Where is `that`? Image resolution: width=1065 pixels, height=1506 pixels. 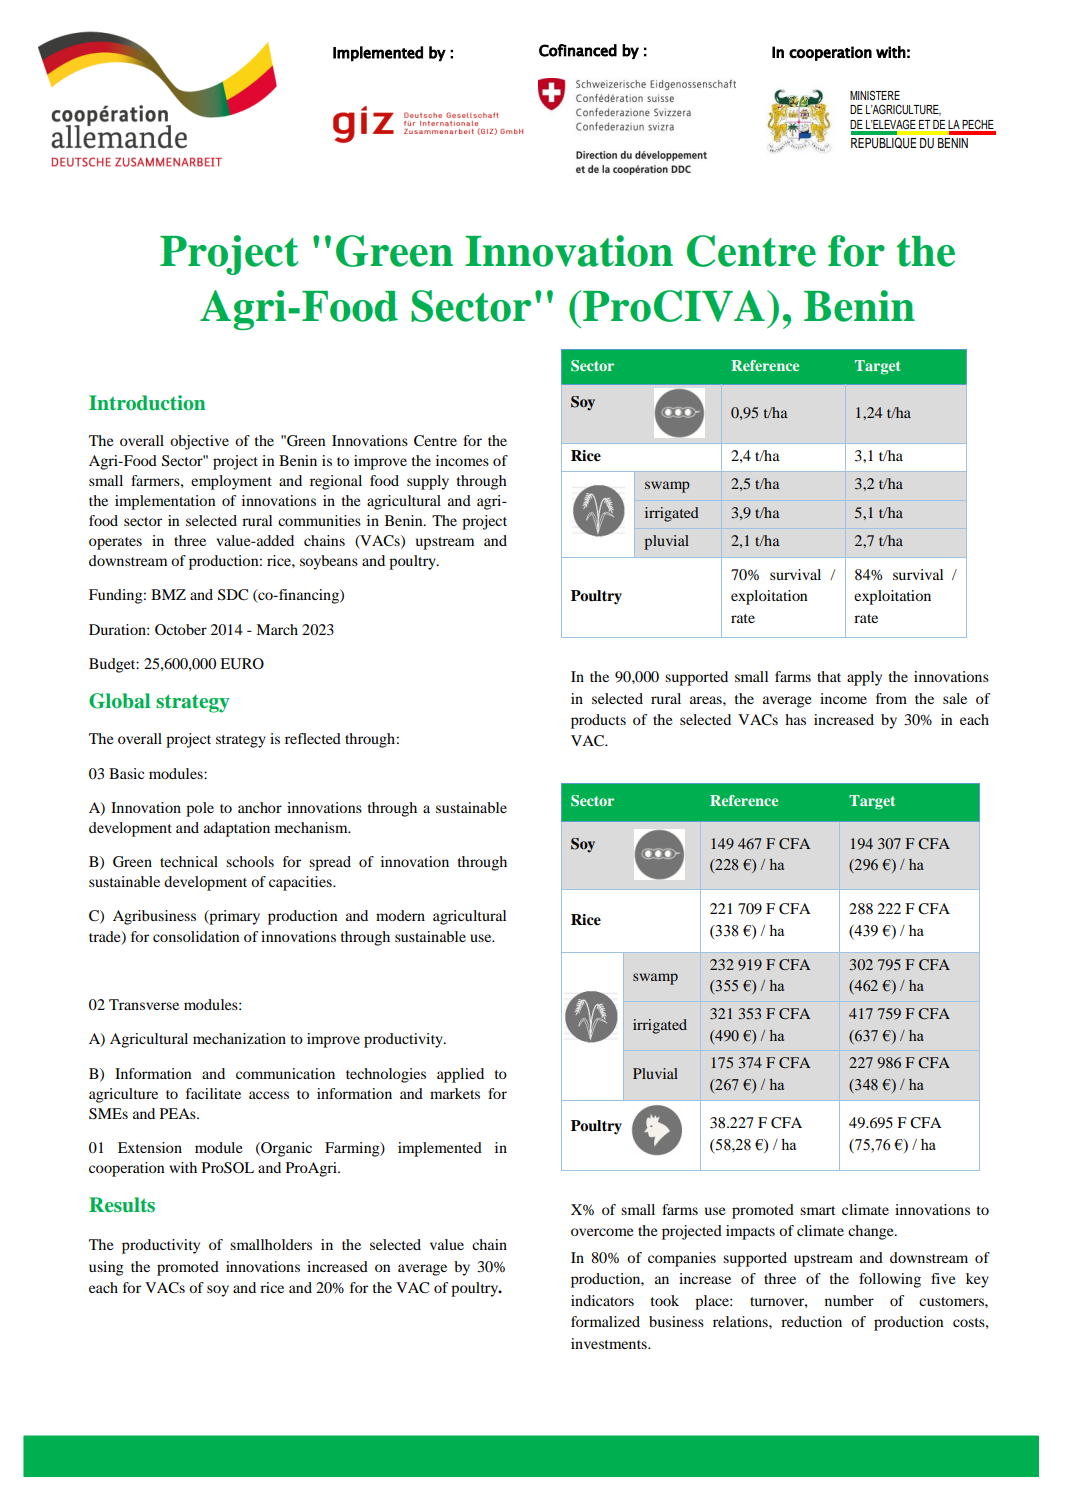
that is located at coordinates (829, 676).
